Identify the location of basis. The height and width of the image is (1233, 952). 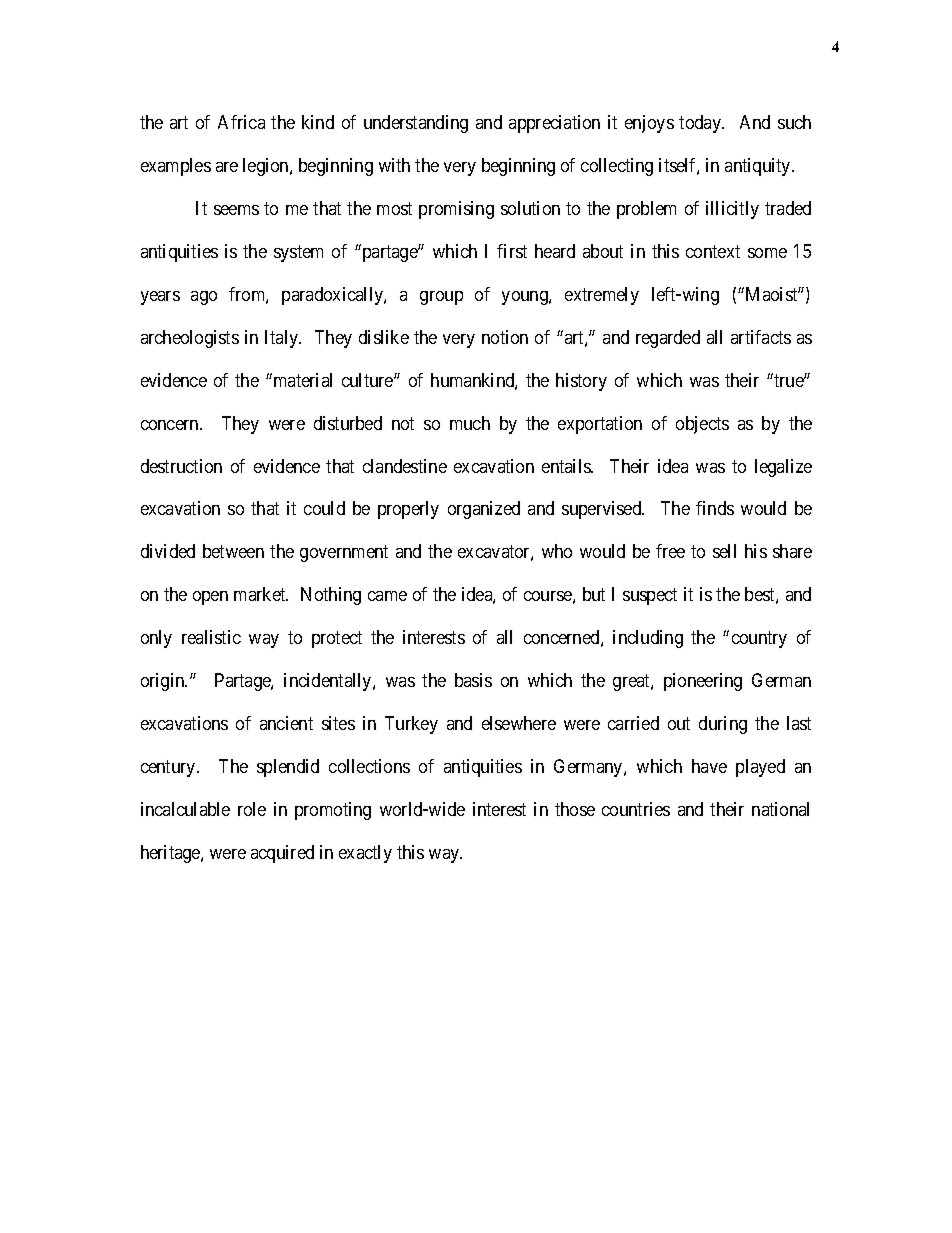
(473, 680).
